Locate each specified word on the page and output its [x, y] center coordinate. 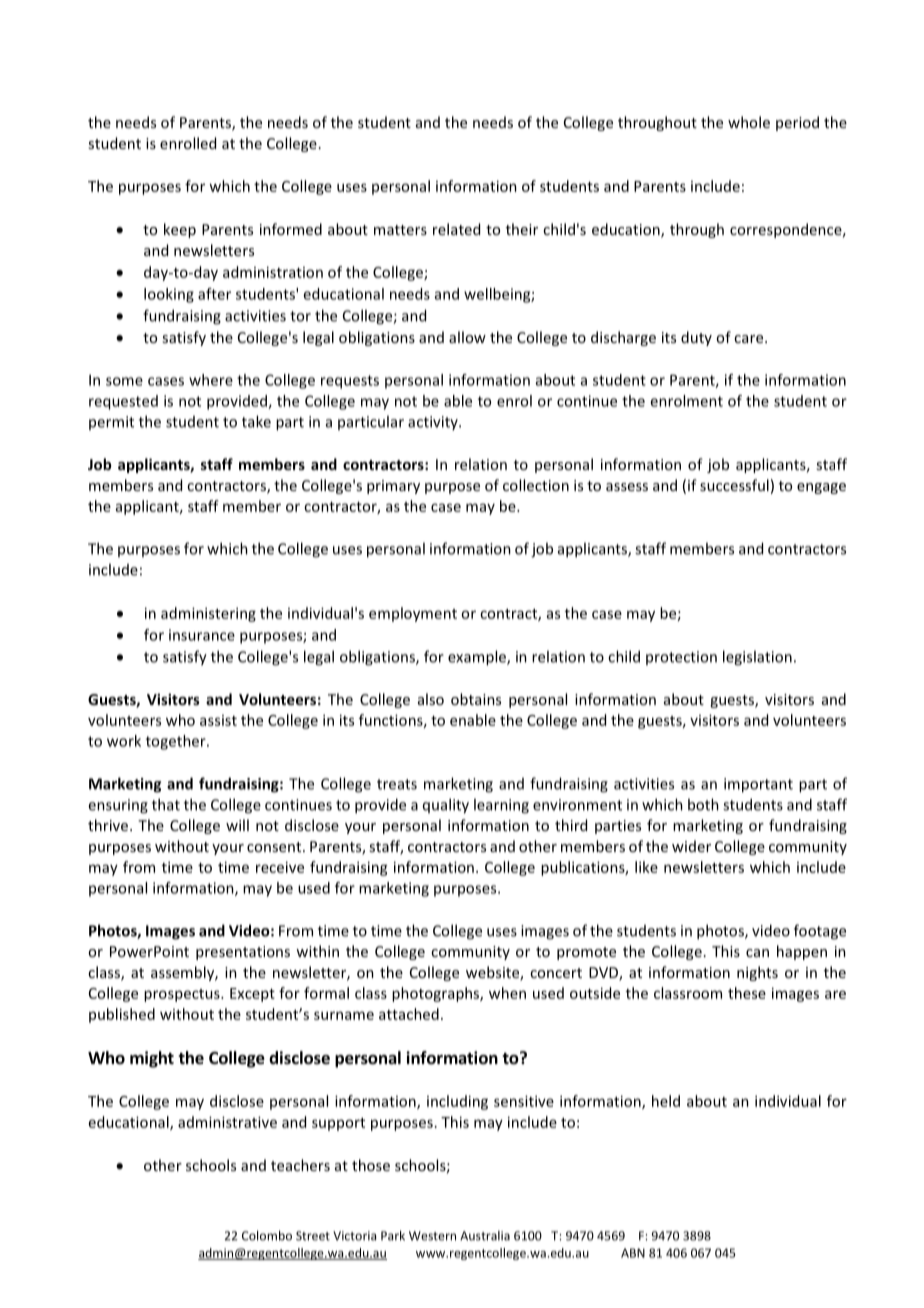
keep [180, 230]
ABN [633, 1253]
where [211, 380]
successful [734, 485]
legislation [757, 658]
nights [757, 973]
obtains [476, 699]
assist [218, 720]
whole [749, 122]
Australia [485, 1236]
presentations [243, 953]
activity [434, 423]
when [507, 993]
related [456, 229]
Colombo [267, 1235]
